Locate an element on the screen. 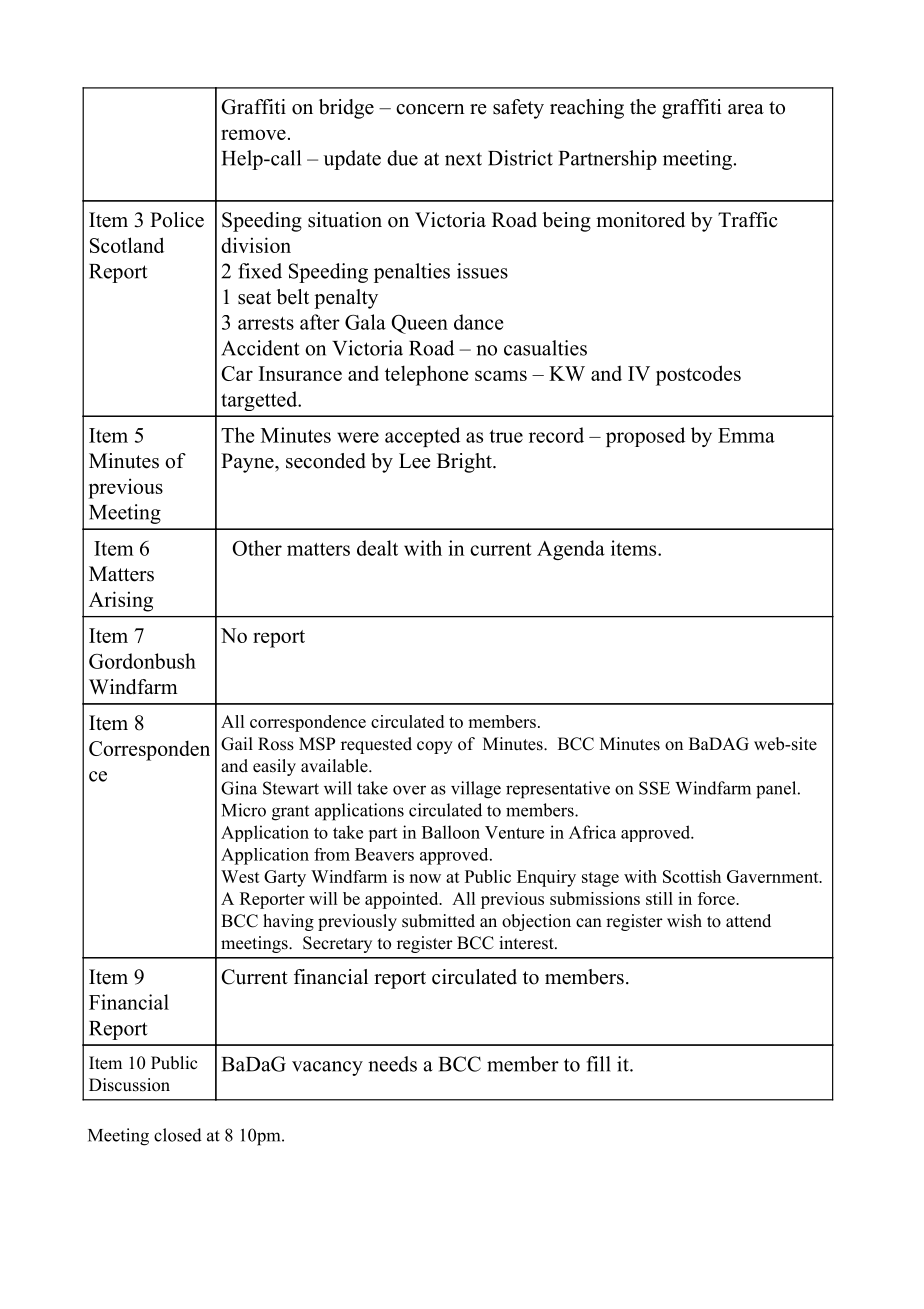  Bright is located at coordinates (465, 463).
